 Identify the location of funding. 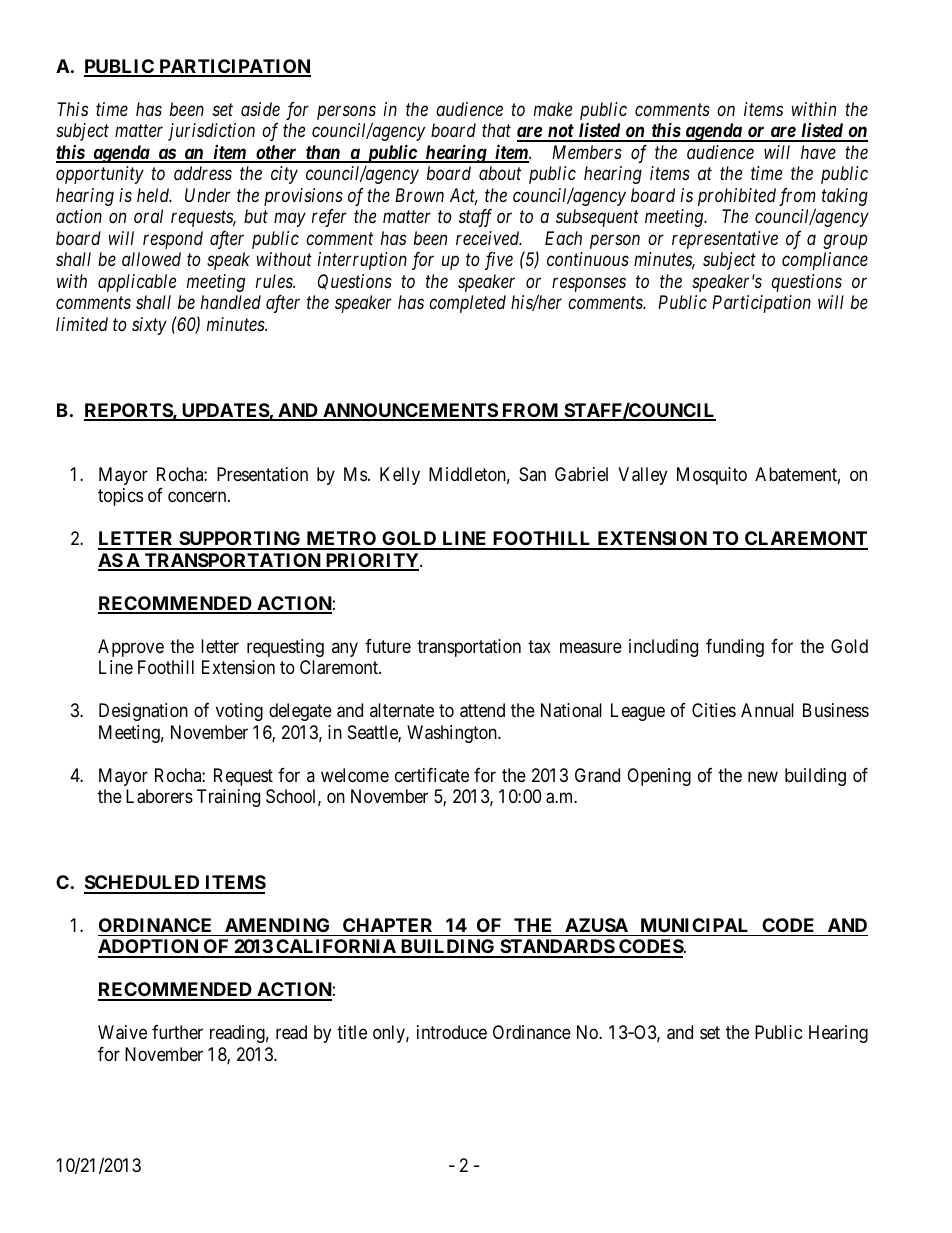
(735, 648).
